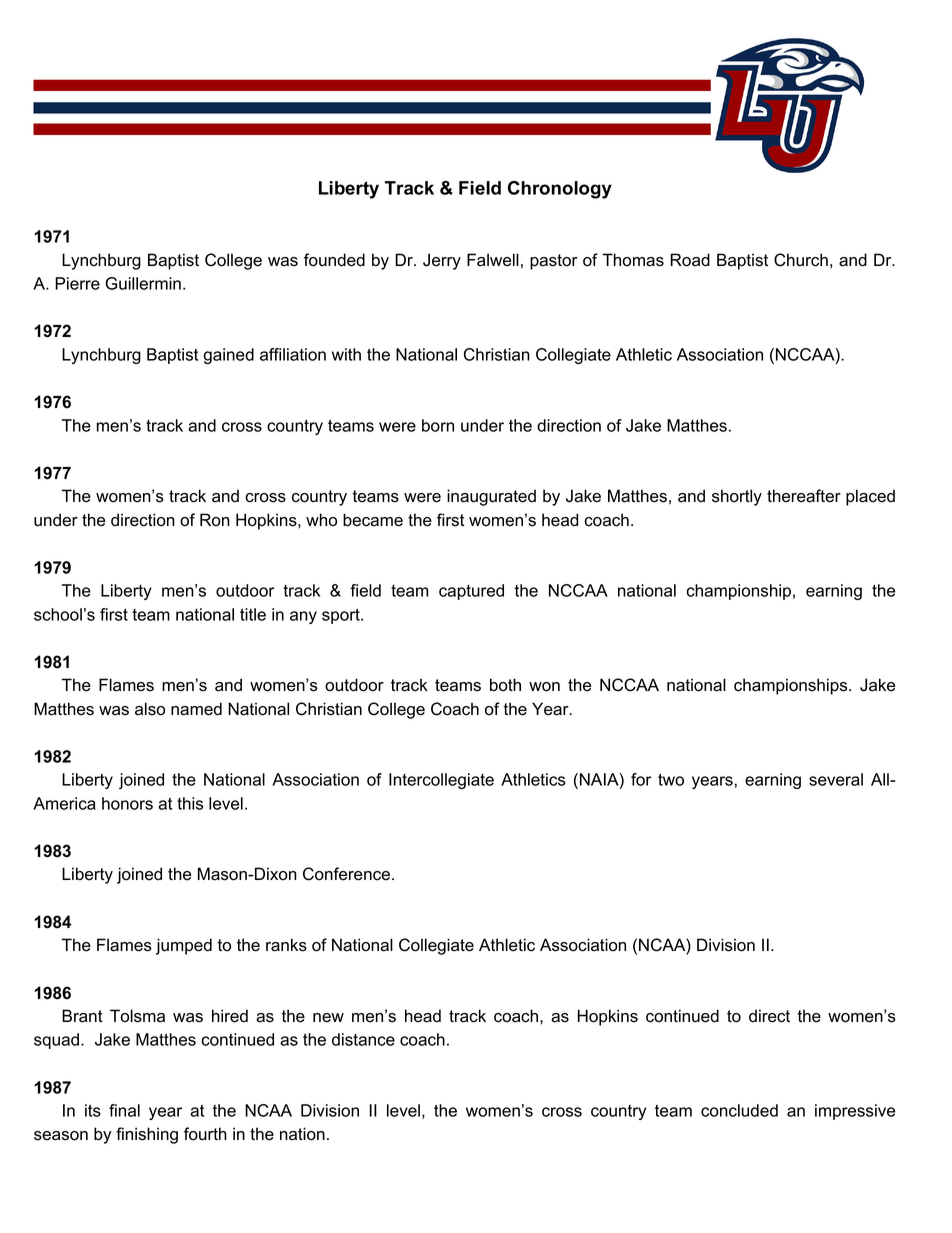 The height and width of the screenshot is (1233, 952). What do you see at coordinates (505, 685) in the screenshot?
I see `both` at bounding box center [505, 685].
